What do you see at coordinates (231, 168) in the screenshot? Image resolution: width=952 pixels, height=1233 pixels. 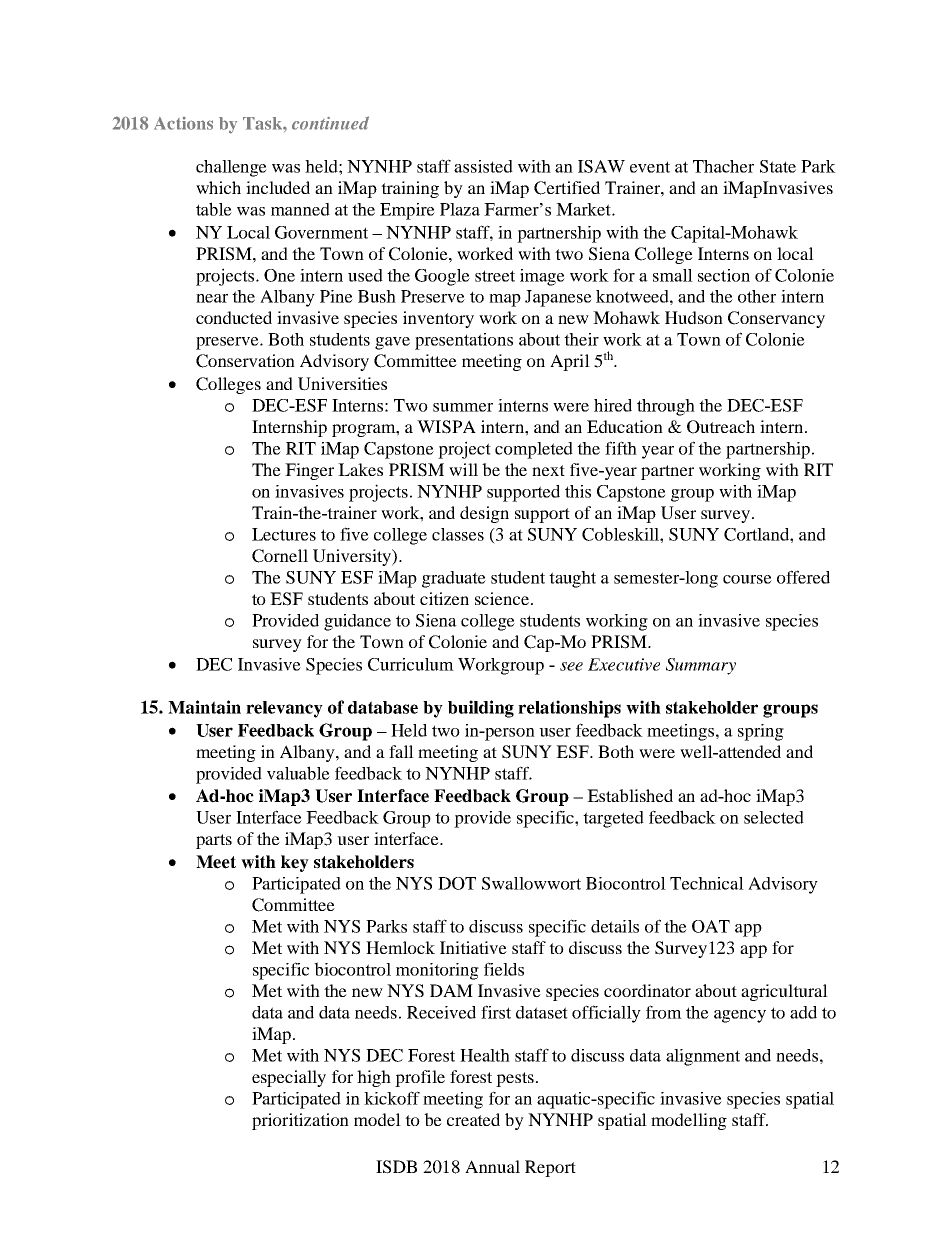 I see `challenge` at bounding box center [231, 168].
